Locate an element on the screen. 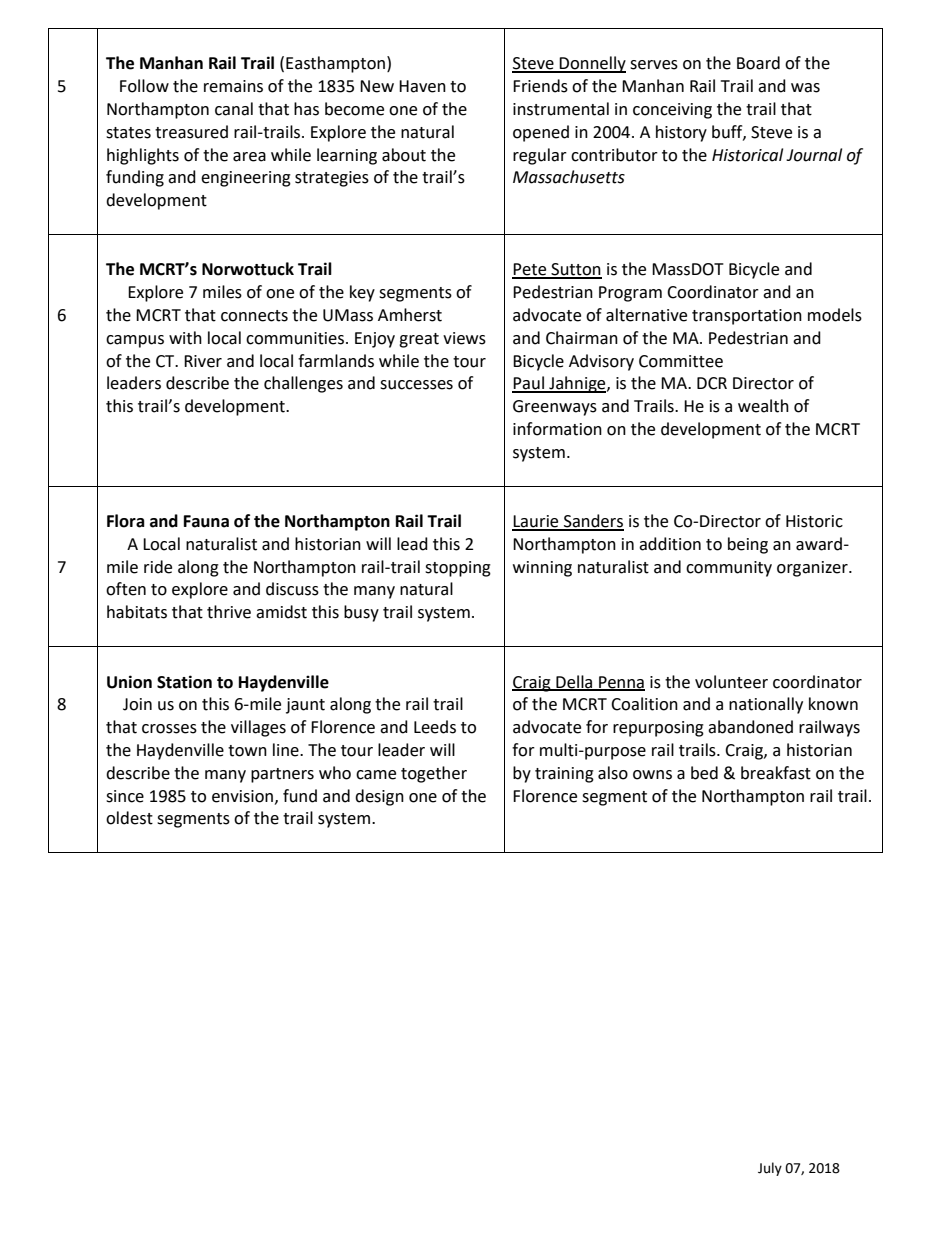  oldest is located at coordinates (129, 818).
